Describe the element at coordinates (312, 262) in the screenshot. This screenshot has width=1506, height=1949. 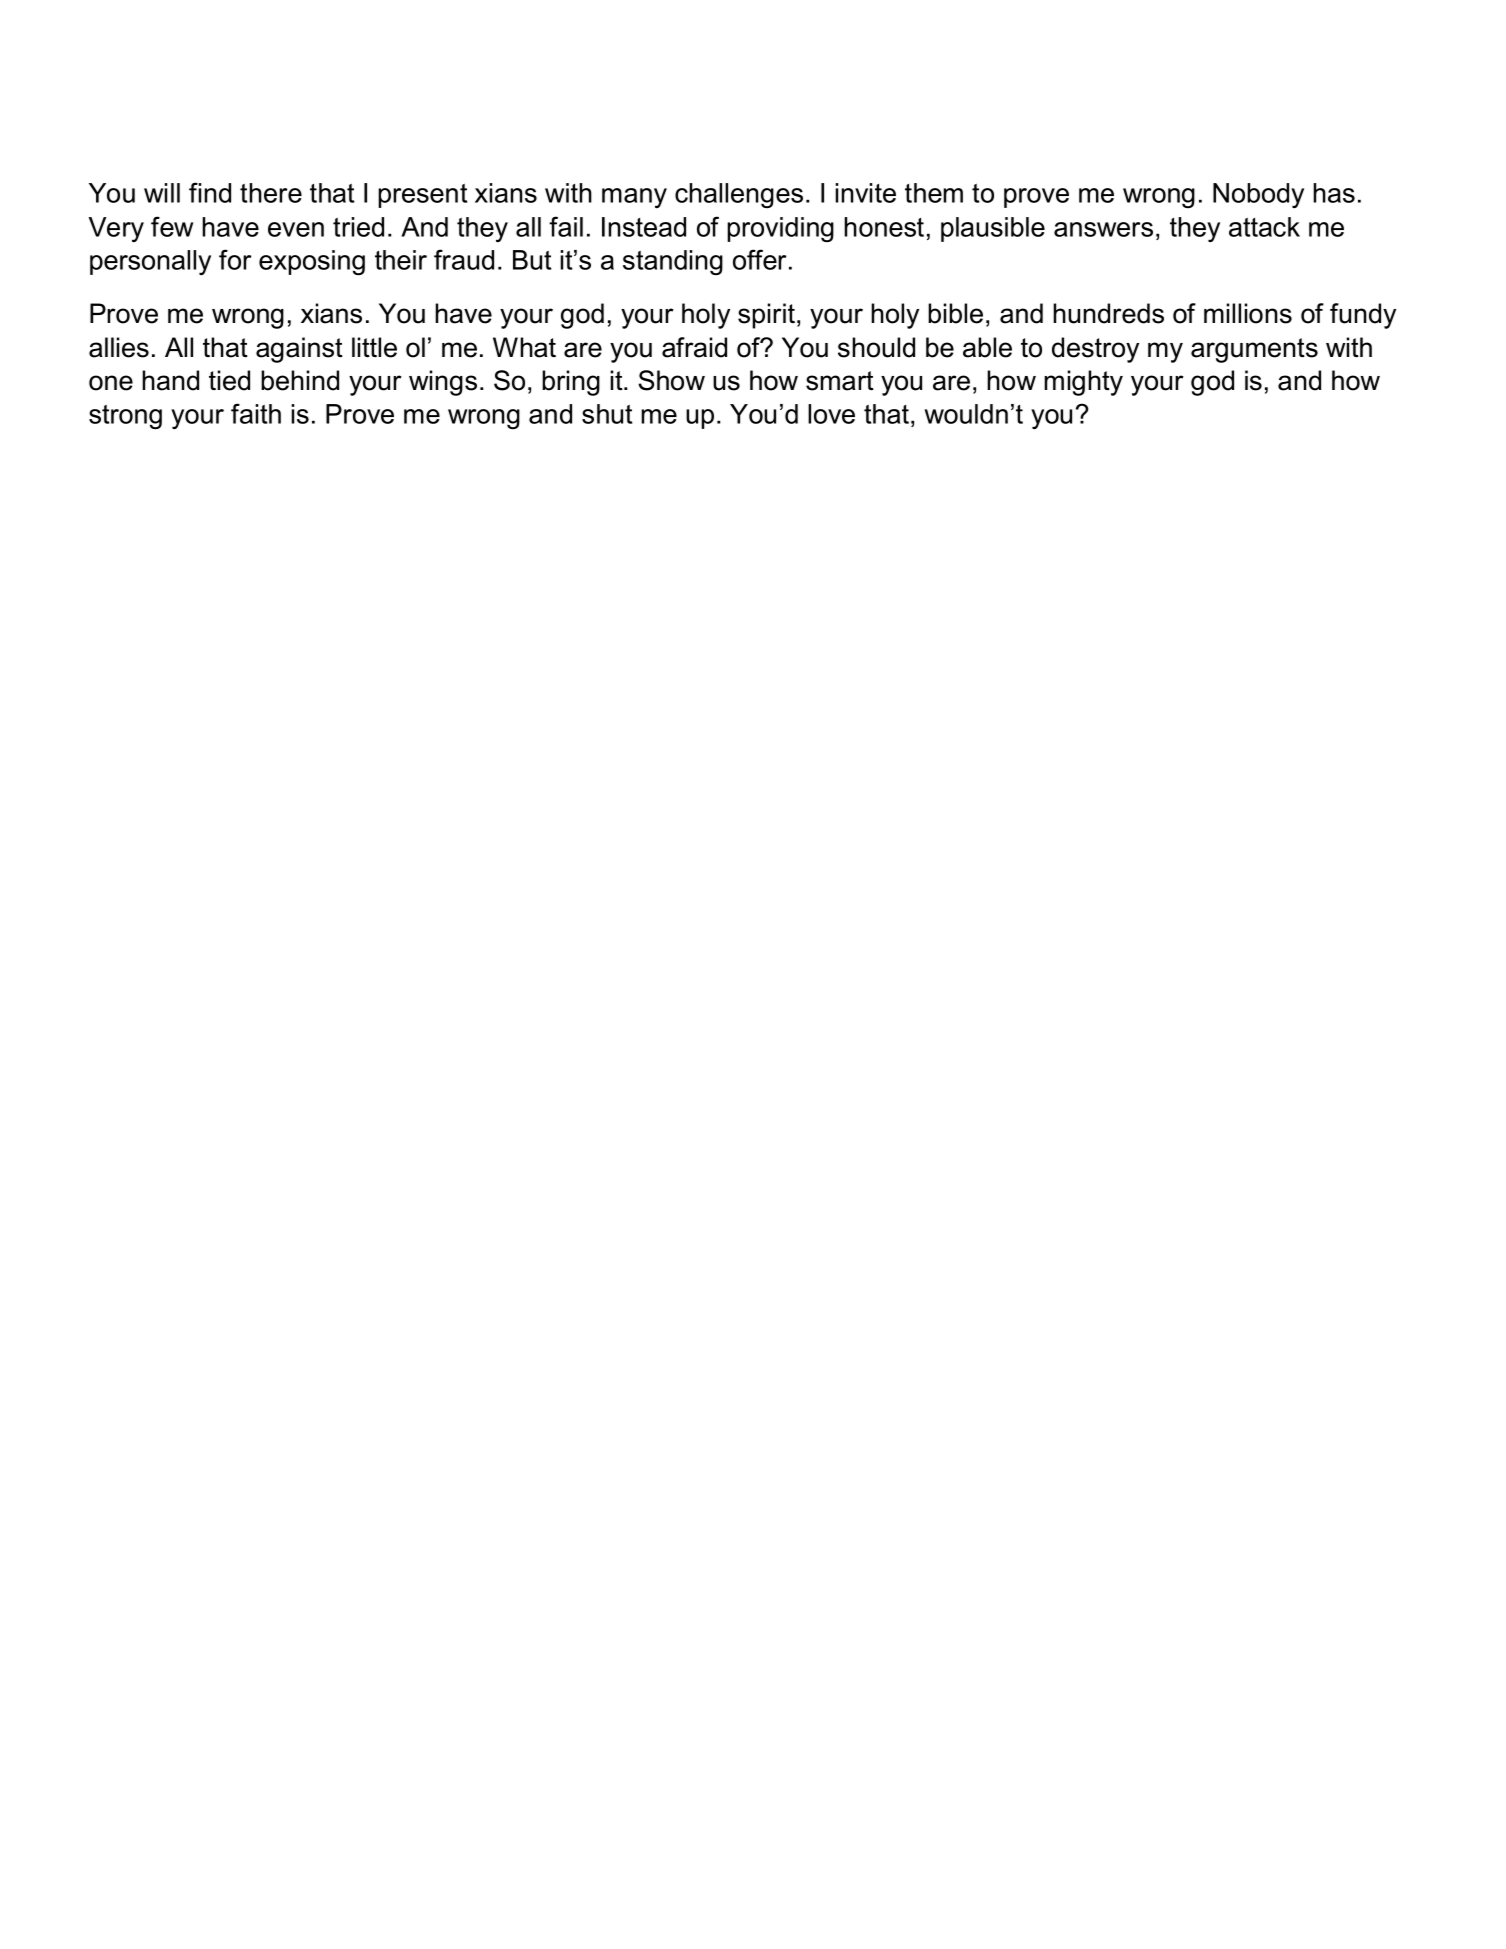
I see `exposing` at that location.
